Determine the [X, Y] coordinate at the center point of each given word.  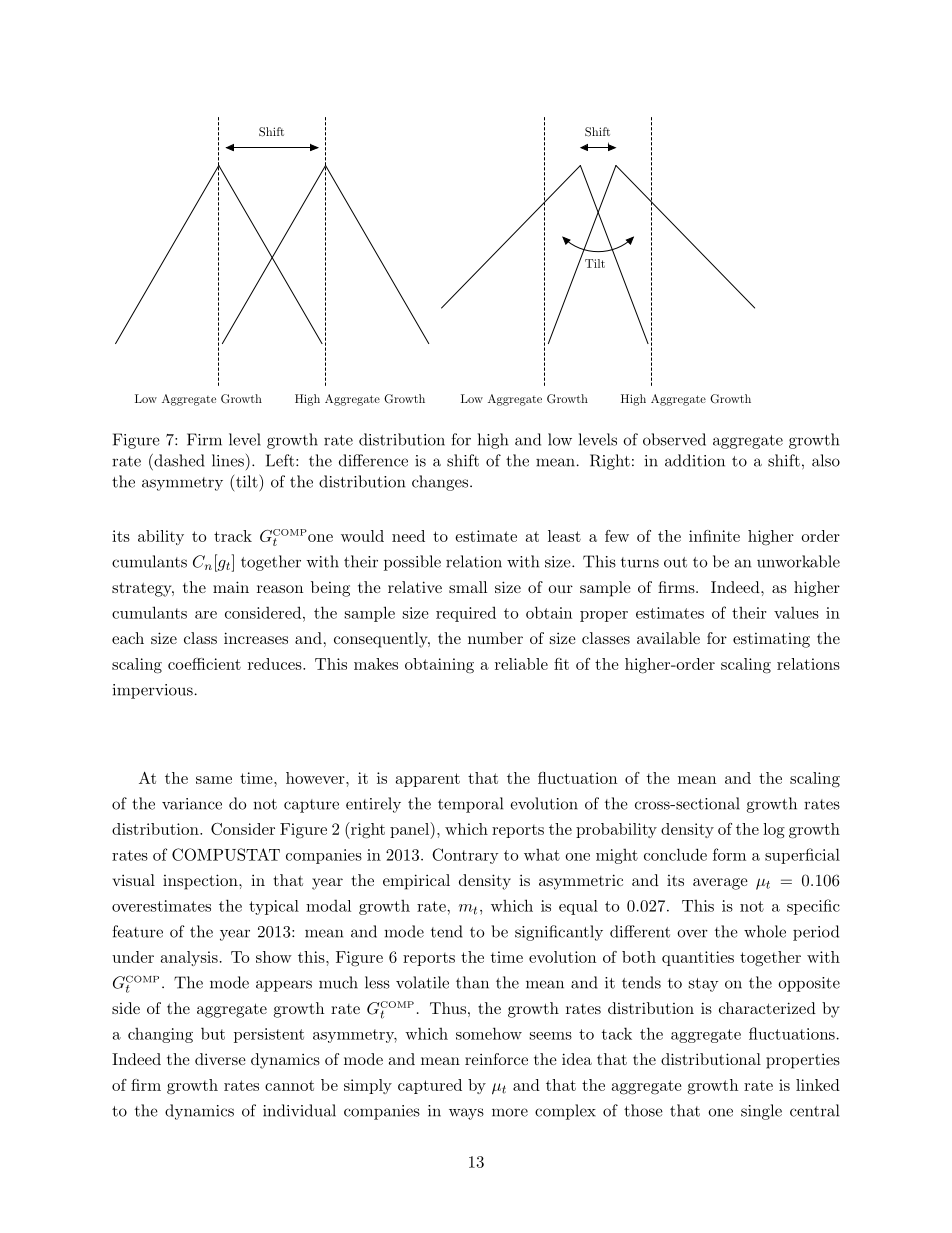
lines [228, 460]
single [761, 1112]
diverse [220, 1059]
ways [466, 1114]
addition [695, 460]
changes [441, 483]
